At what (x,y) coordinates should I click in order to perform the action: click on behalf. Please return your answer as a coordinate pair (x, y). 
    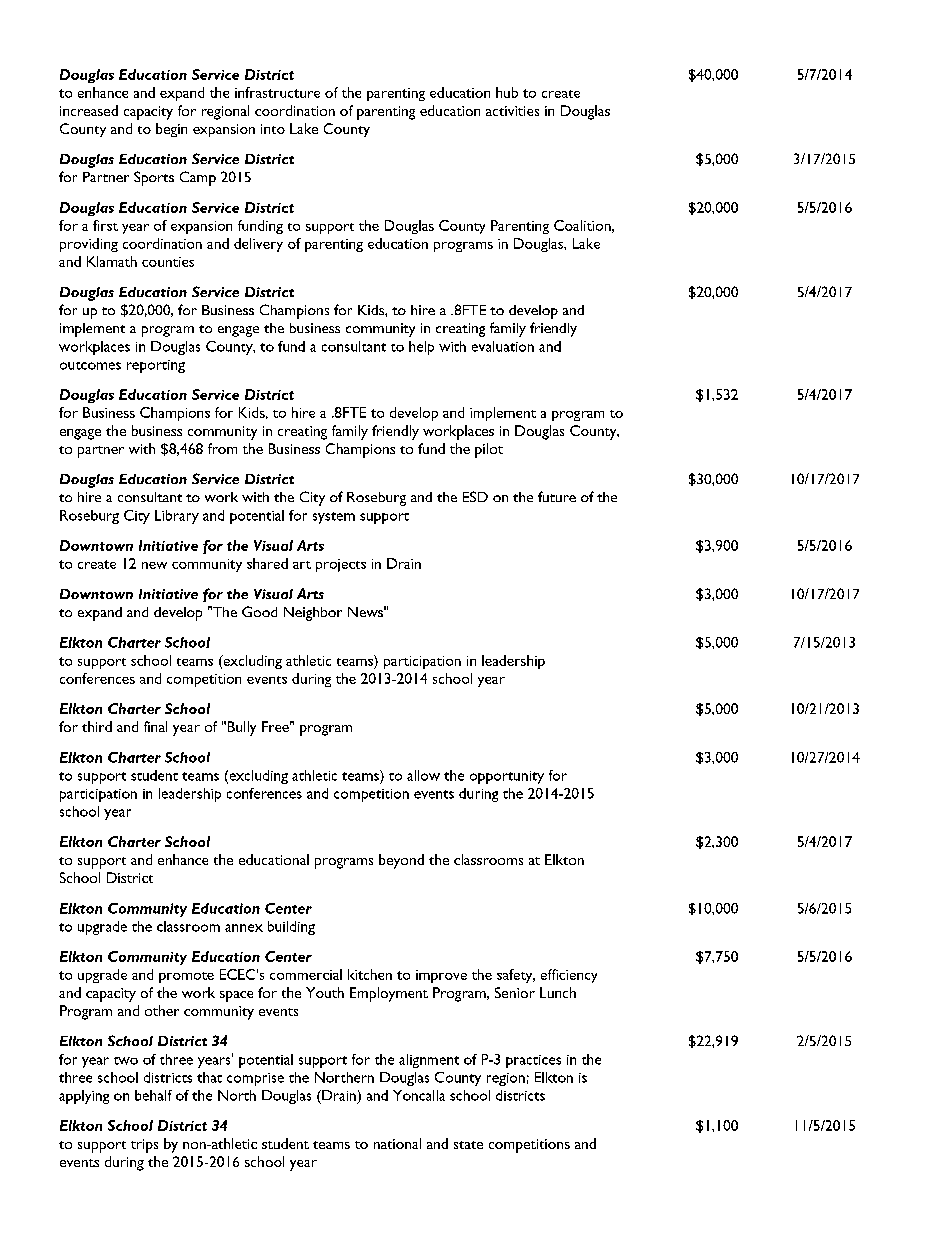
    Looking at the image, I should click on (153, 1095).
